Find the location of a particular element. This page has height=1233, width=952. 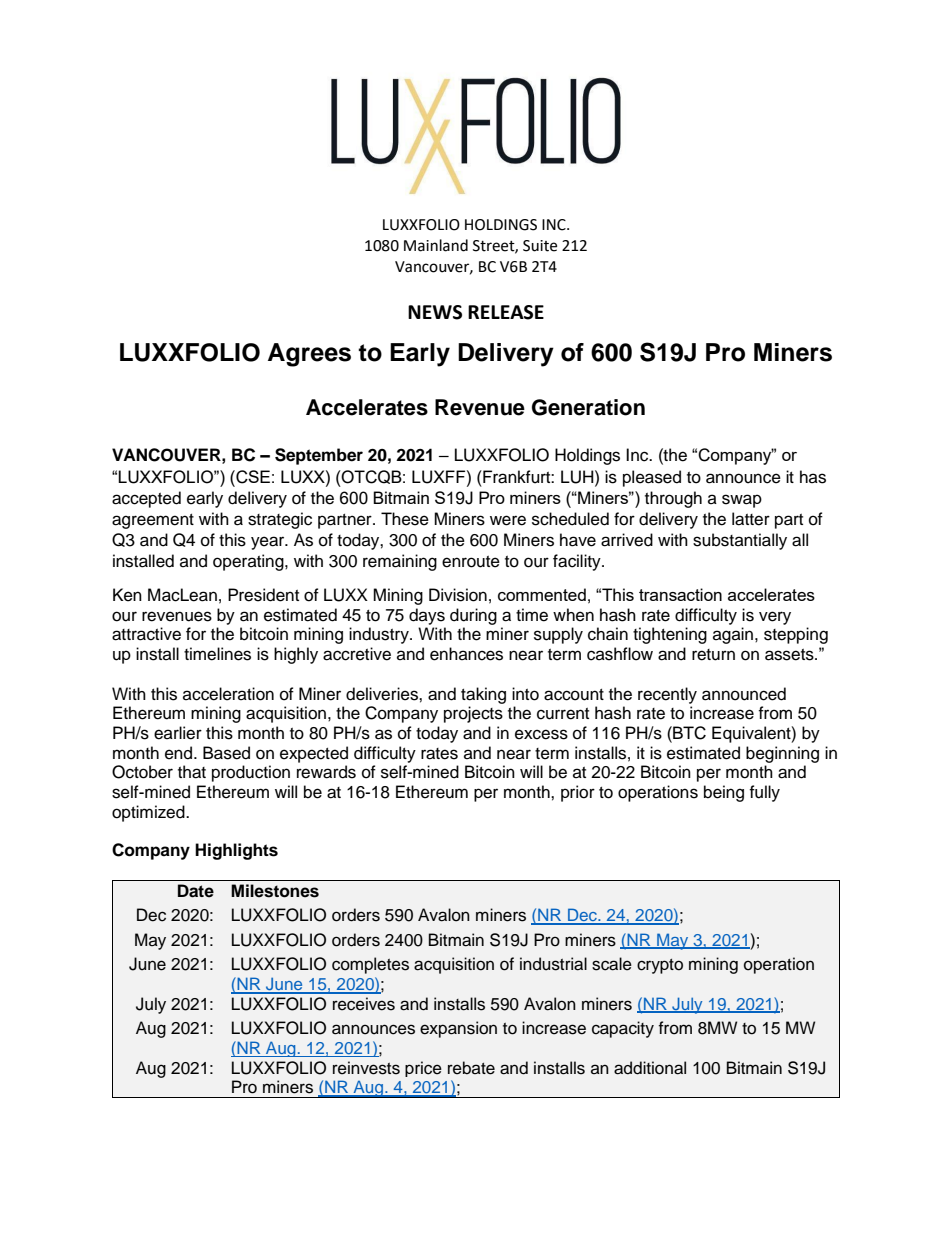

additional is located at coordinates (650, 1068).
